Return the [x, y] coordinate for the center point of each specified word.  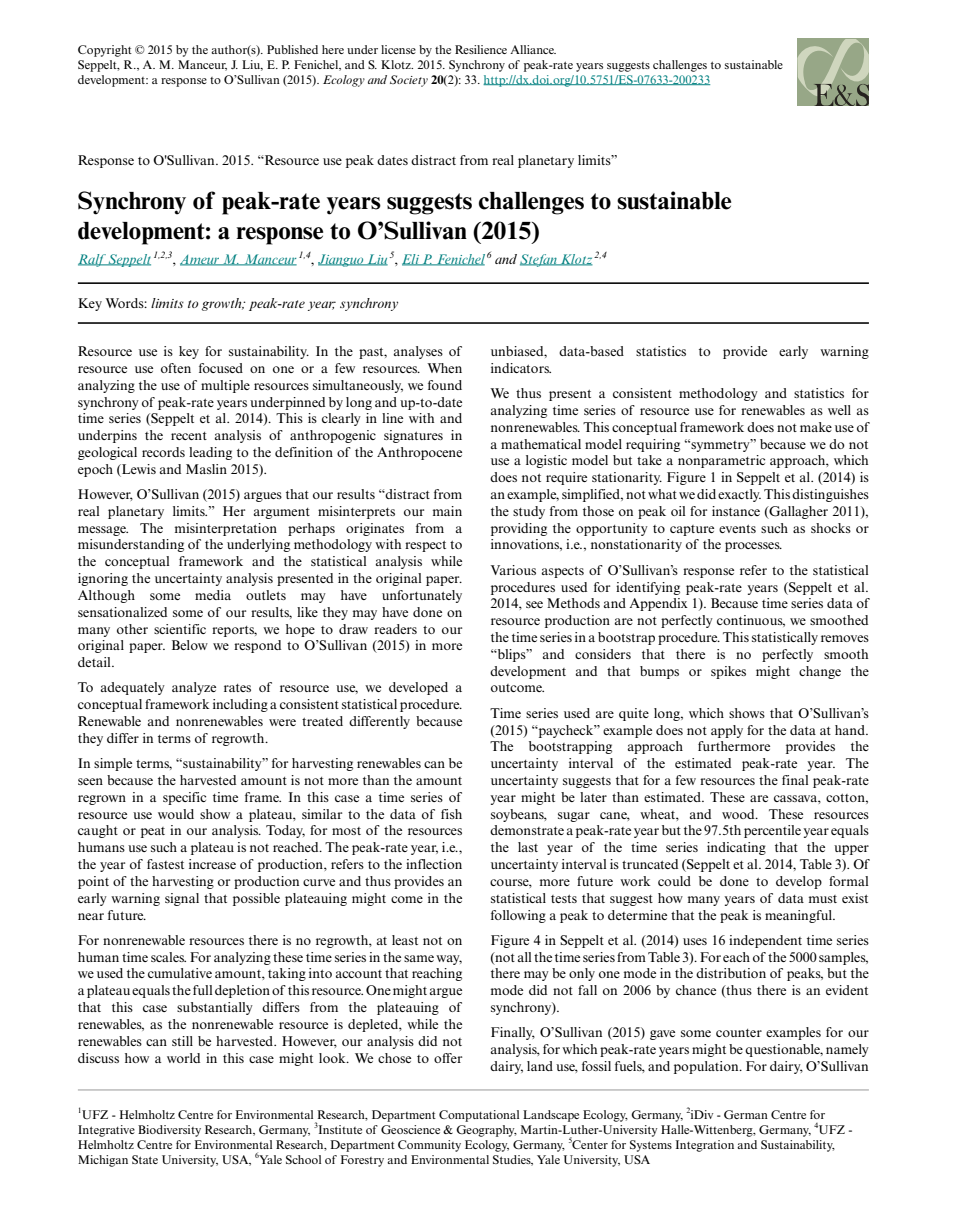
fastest [165, 864]
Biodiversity [169, 1131]
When [444, 368]
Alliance [533, 49]
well [839, 410]
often [176, 368]
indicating [736, 848]
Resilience [481, 49]
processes [753, 547]
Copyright [105, 51]
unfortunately [422, 596]
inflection [434, 864]
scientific [180, 629]
